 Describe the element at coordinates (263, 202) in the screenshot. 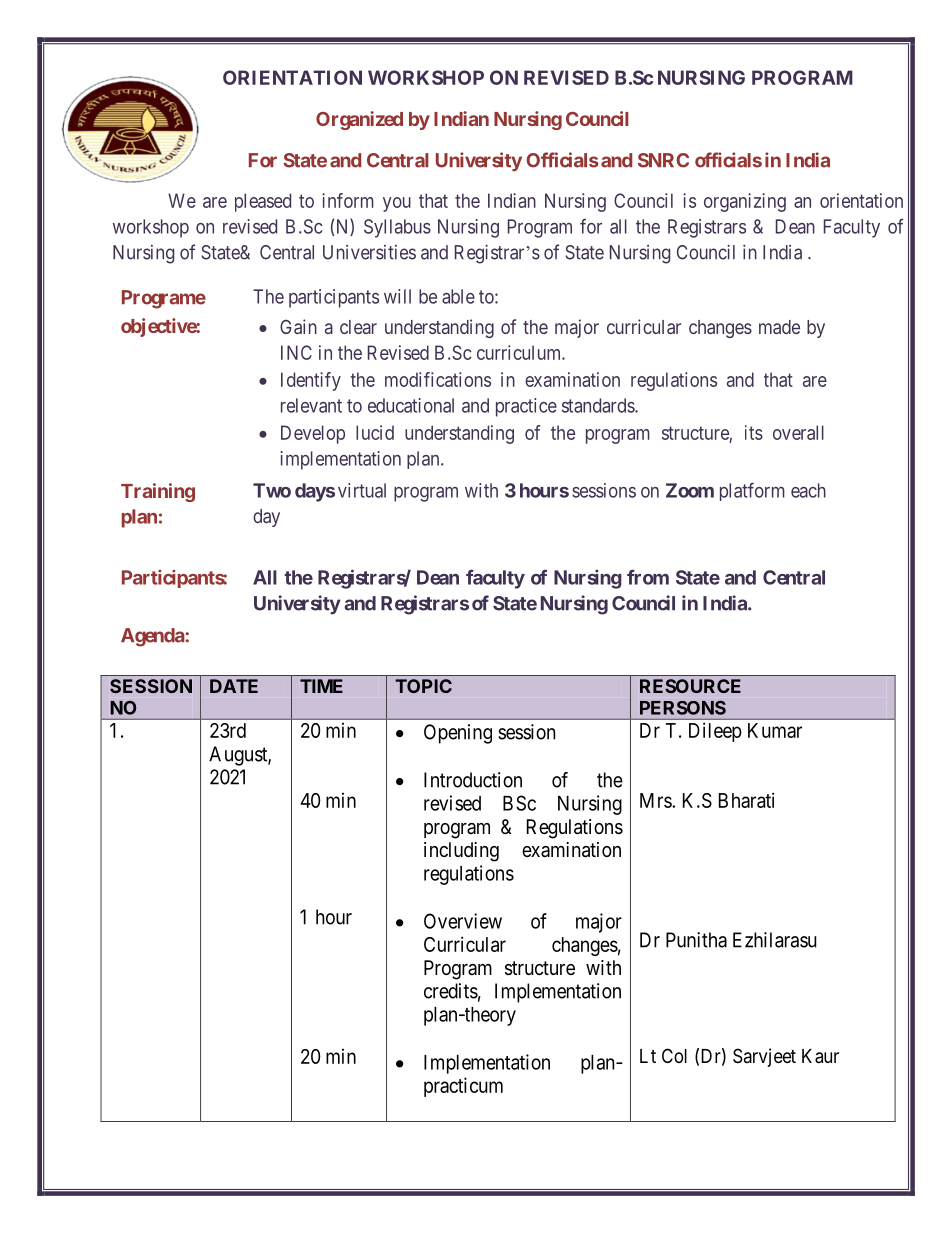

I see `pleased` at that location.
